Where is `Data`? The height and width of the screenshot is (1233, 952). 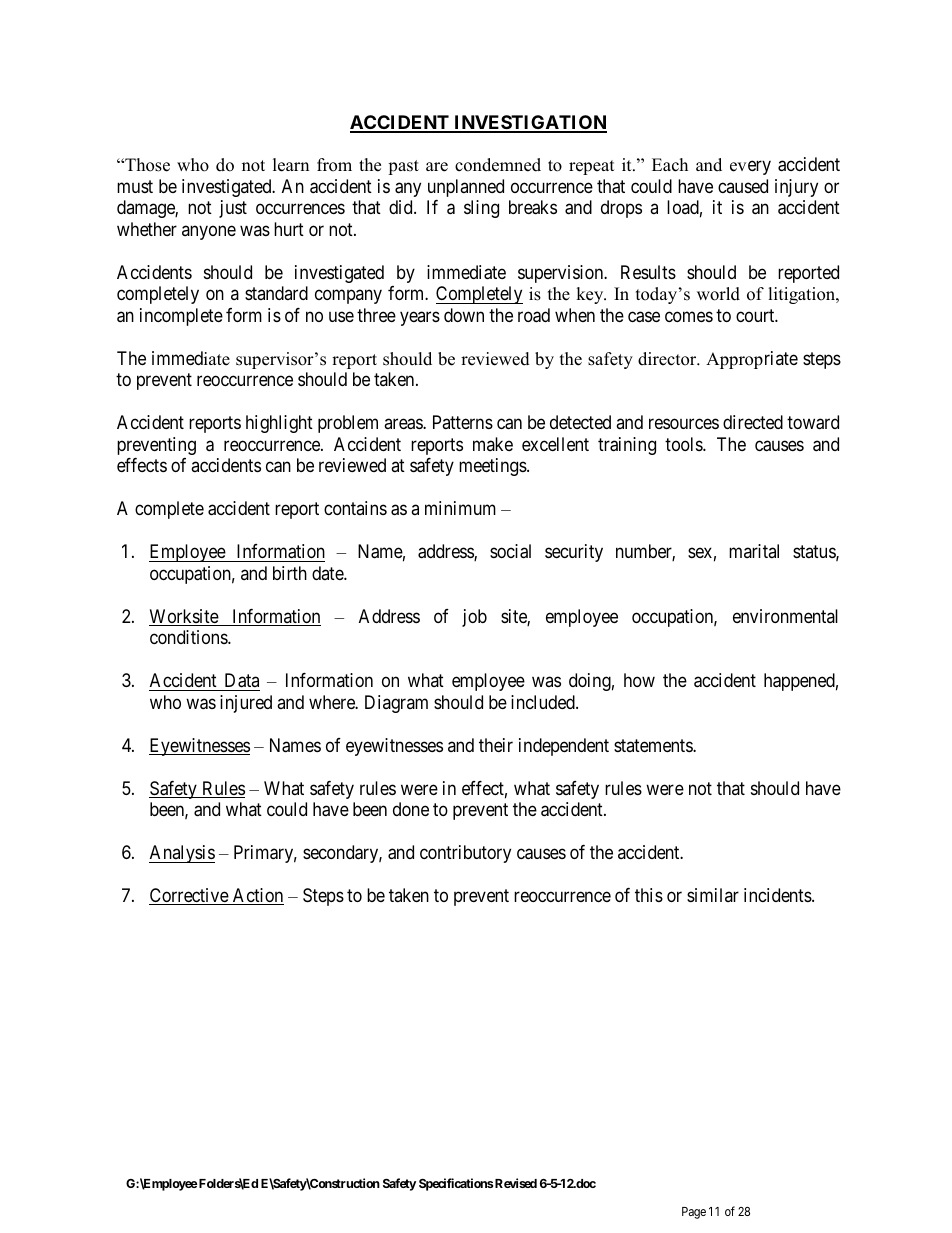
Data is located at coordinates (242, 680).
